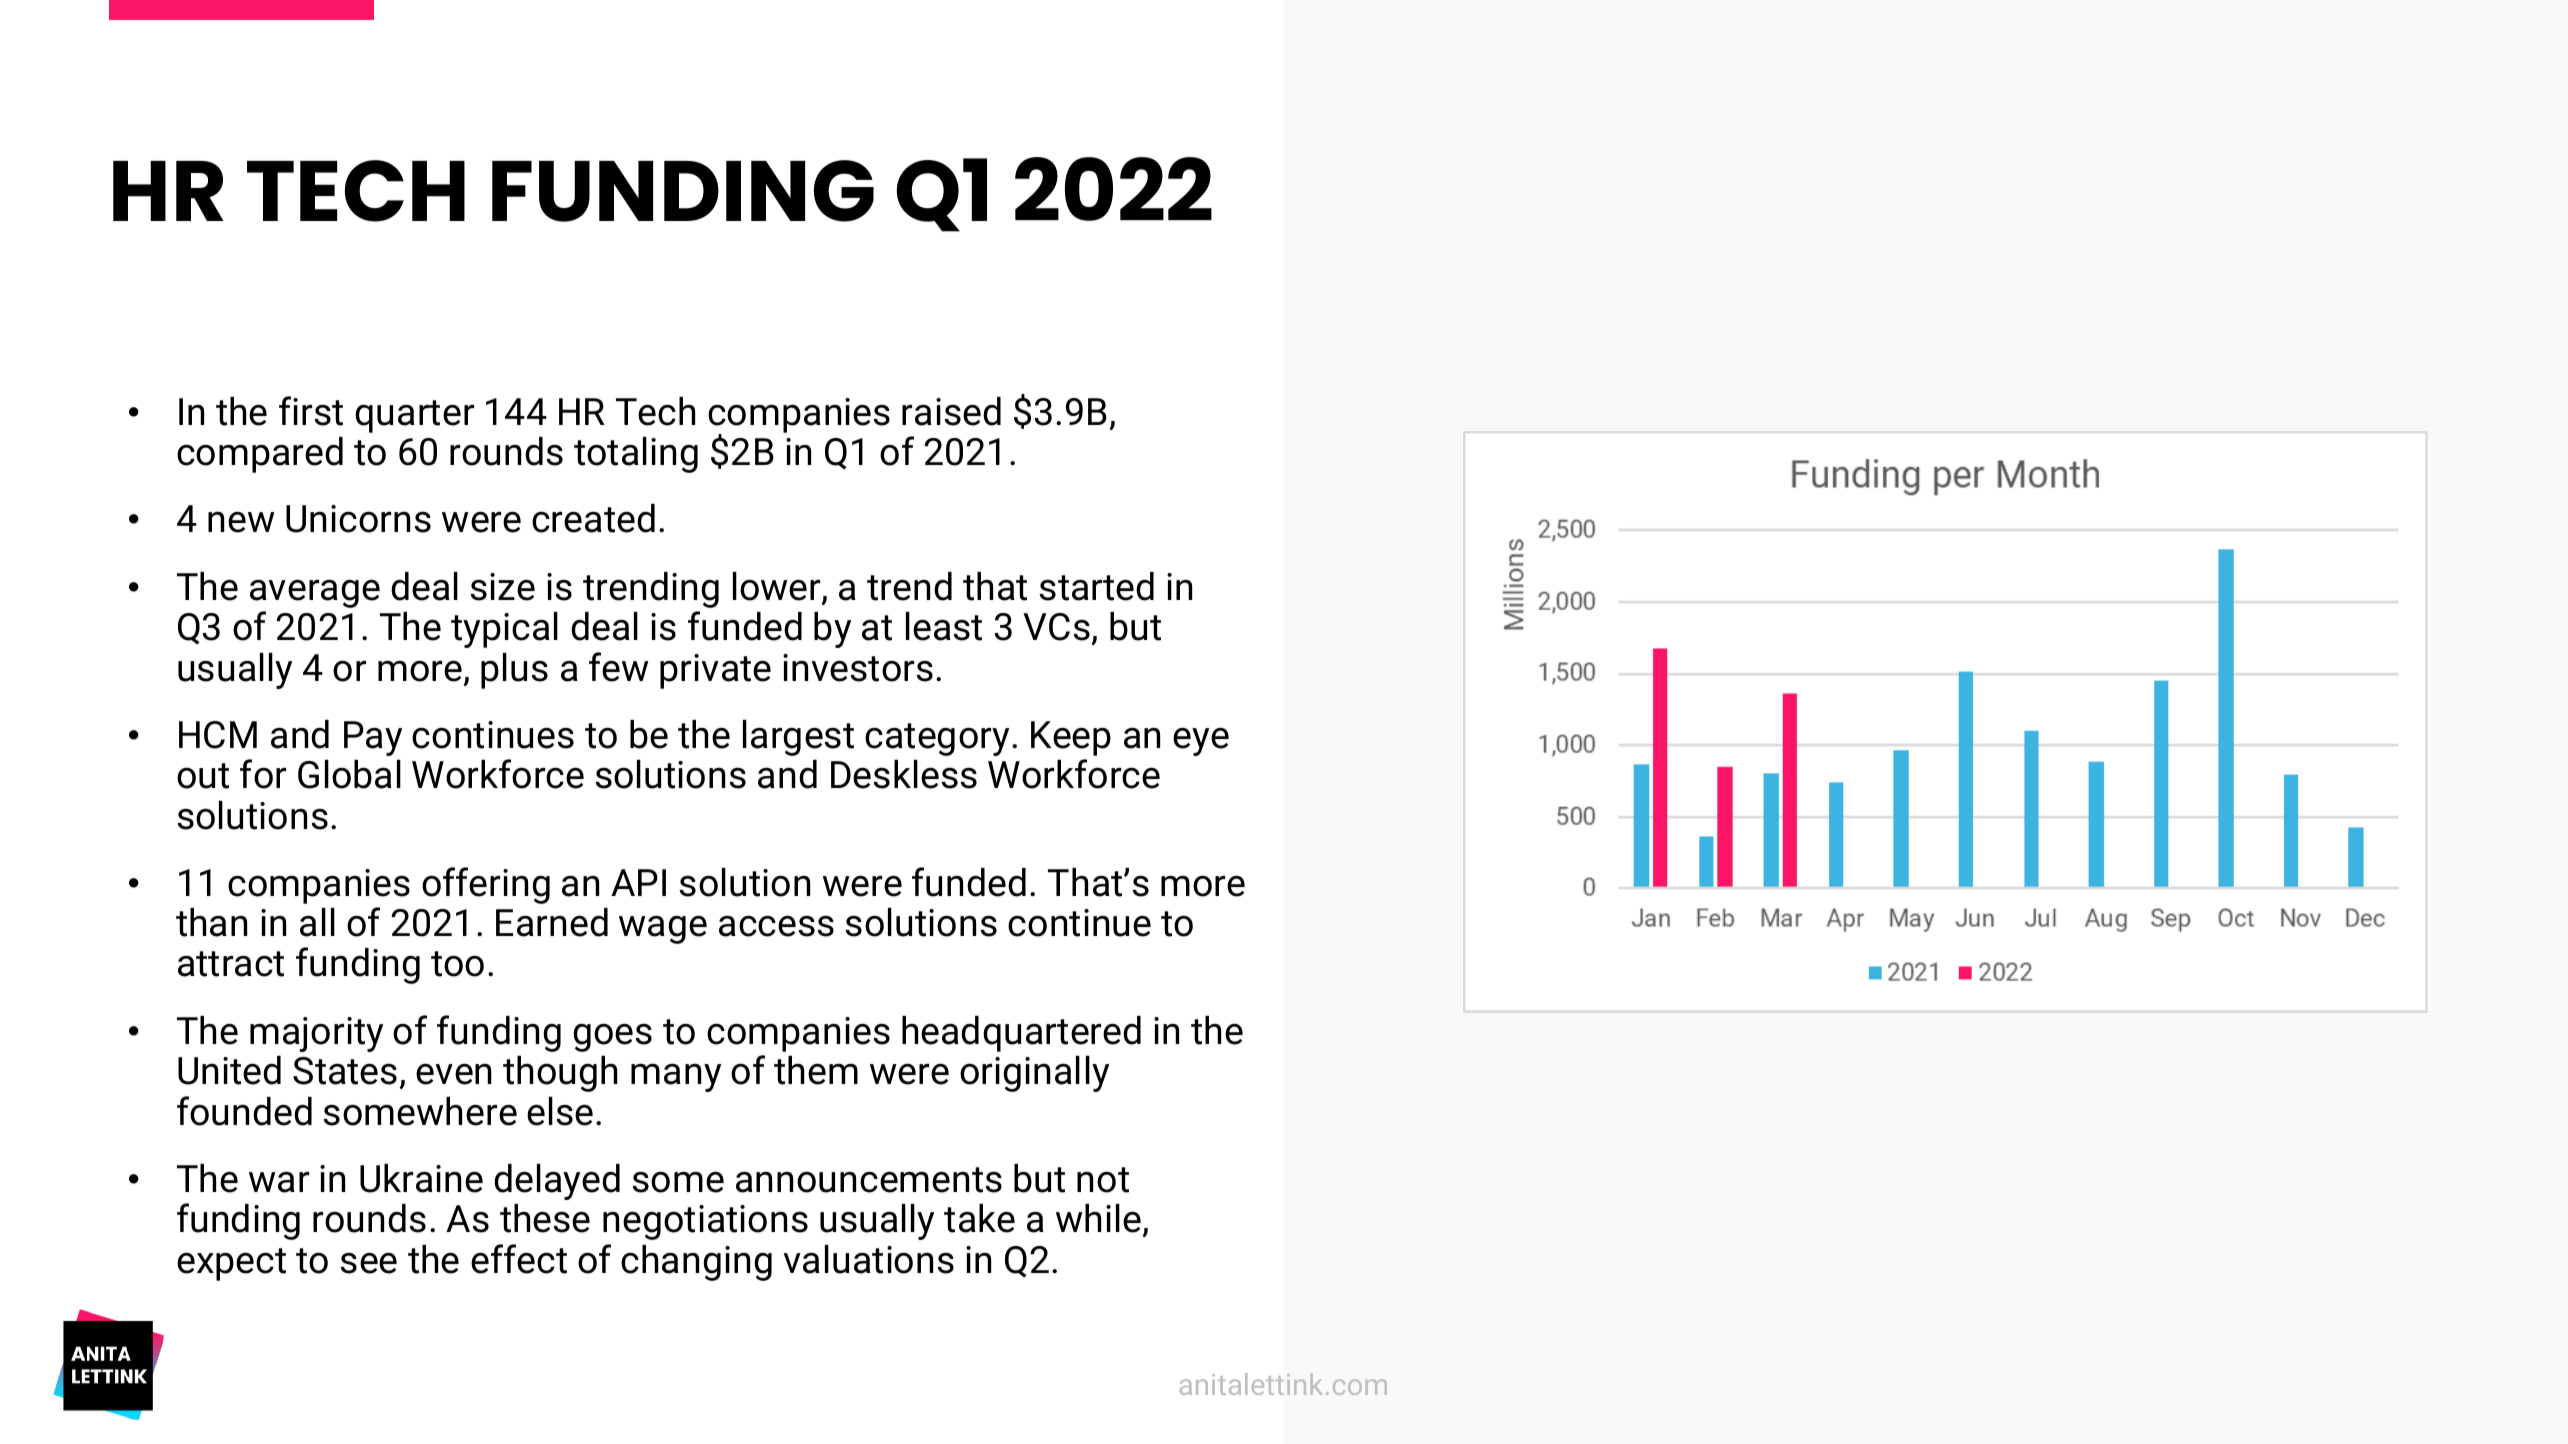  I want to click on average, so click(315, 594).
